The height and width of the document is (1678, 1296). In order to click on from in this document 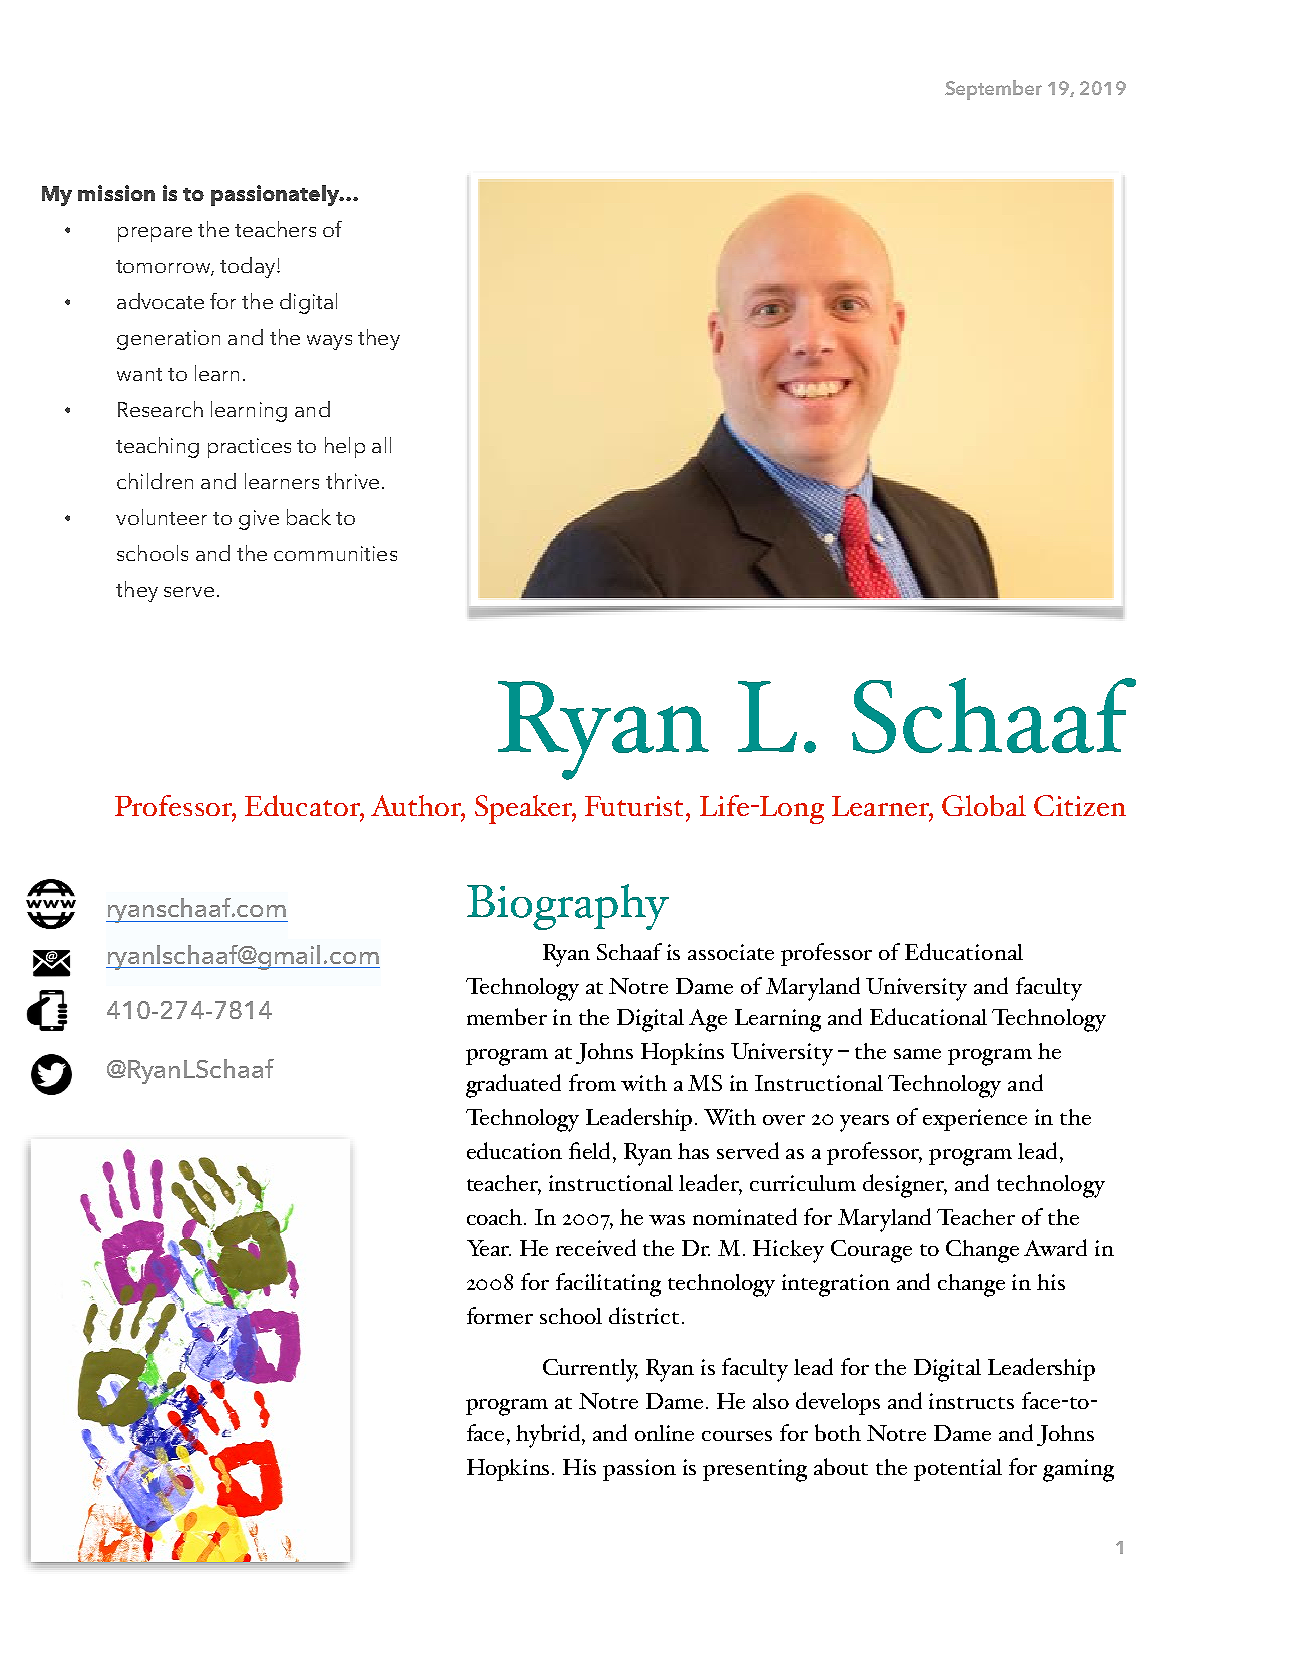, I will do `click(592, 1082)`.
